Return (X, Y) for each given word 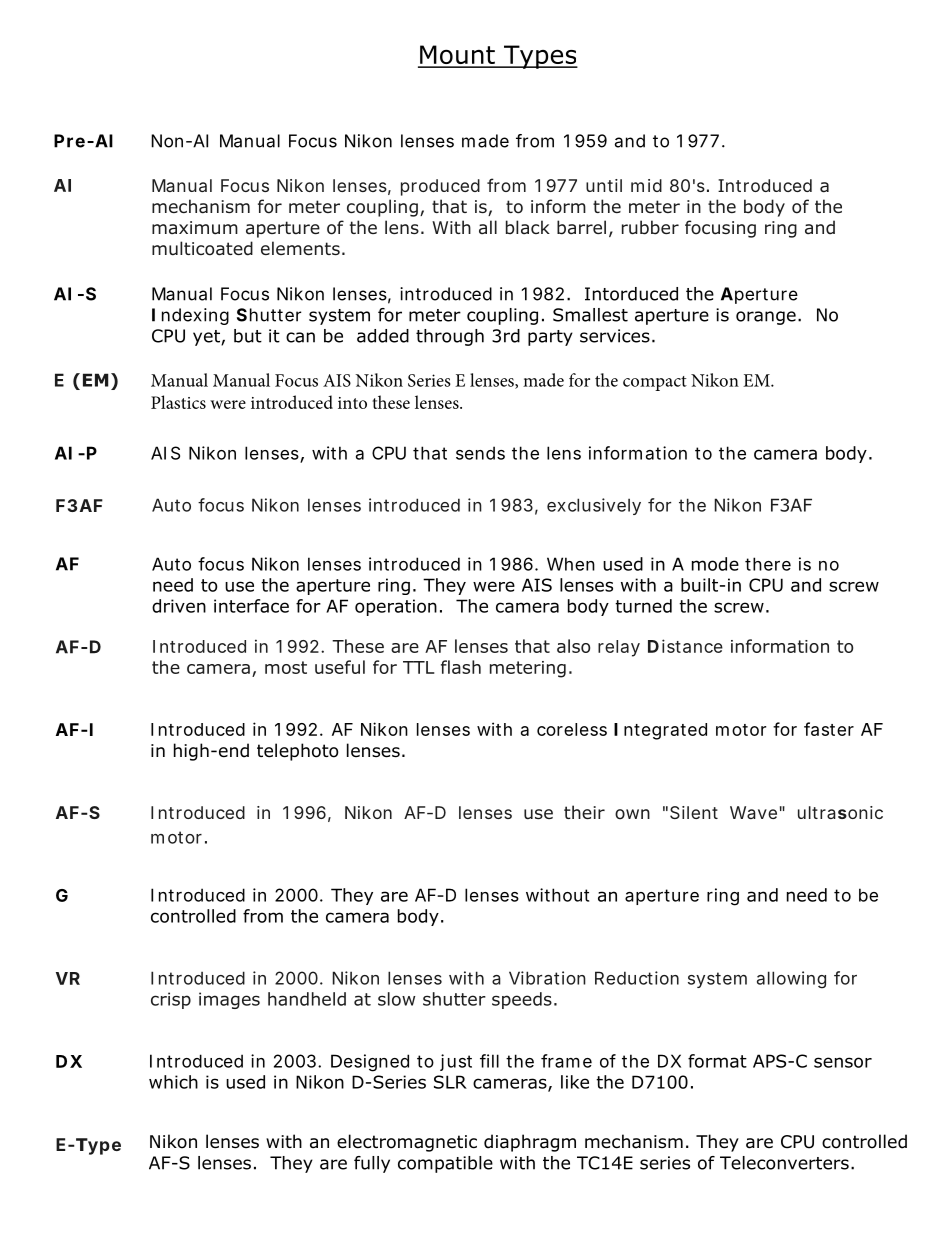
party (550, 338)
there (768, 564)
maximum (195, 228)
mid (646, 185)
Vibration (547, 978)
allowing (791, 980)
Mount (457, 56)
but (248, 336)
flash (461, 667)
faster (829, 729)
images (229, 1000)
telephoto (298, 752)
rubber (650, 227)
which (173, 1082)
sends (480, 453)
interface (251, 606)
